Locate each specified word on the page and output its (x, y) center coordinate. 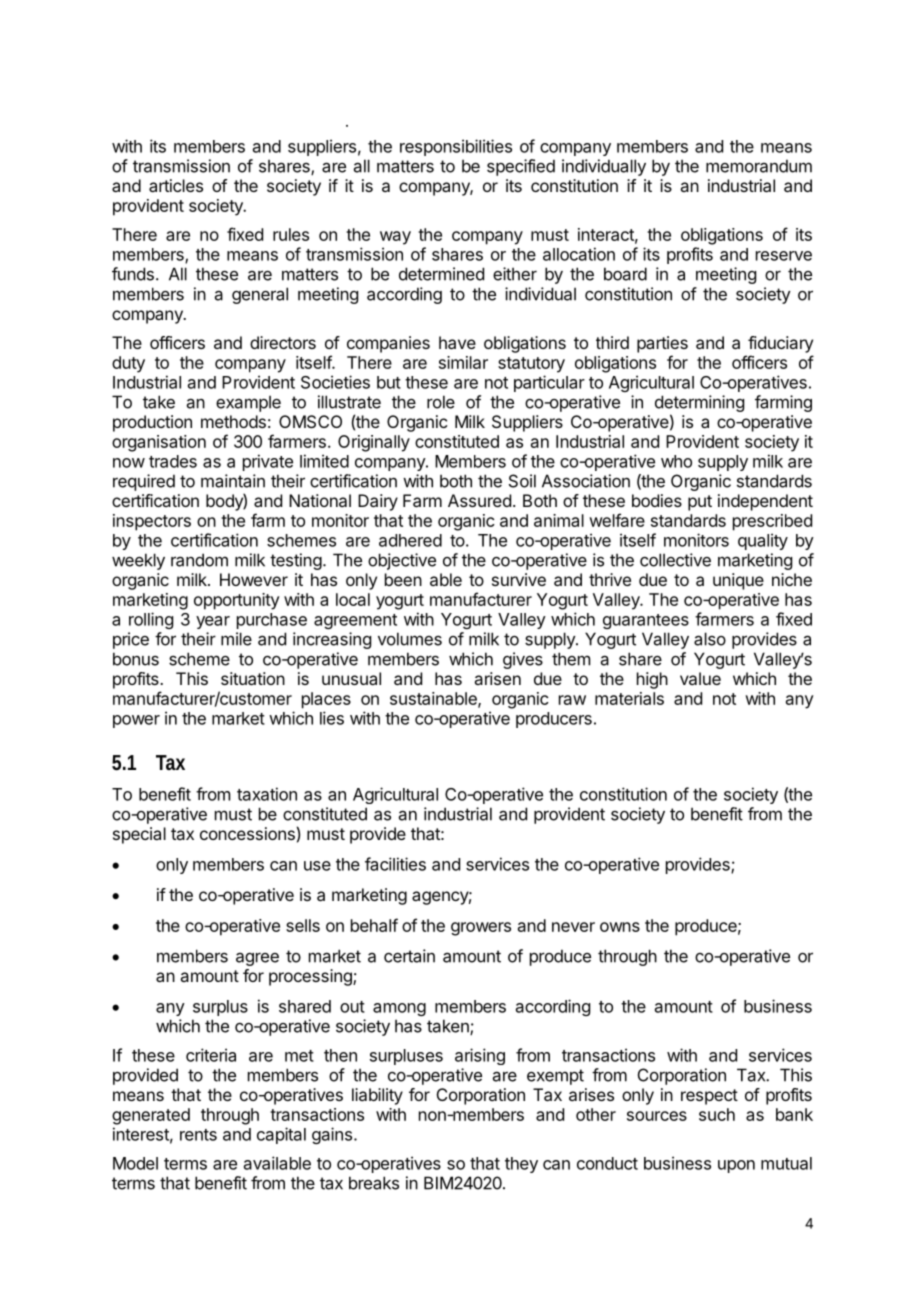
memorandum (759, 166)
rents (198, 1135)
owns (620, 927)
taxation (267, 794)
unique (738, 581)
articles (176, 185)
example (248, 403)
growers (481, 929)
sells (303, 925)
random (199, 560)
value (700, 678)
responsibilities (456, 147)
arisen (497, 678)
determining (699, 403)
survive (519, 579)
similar (463, 362)
